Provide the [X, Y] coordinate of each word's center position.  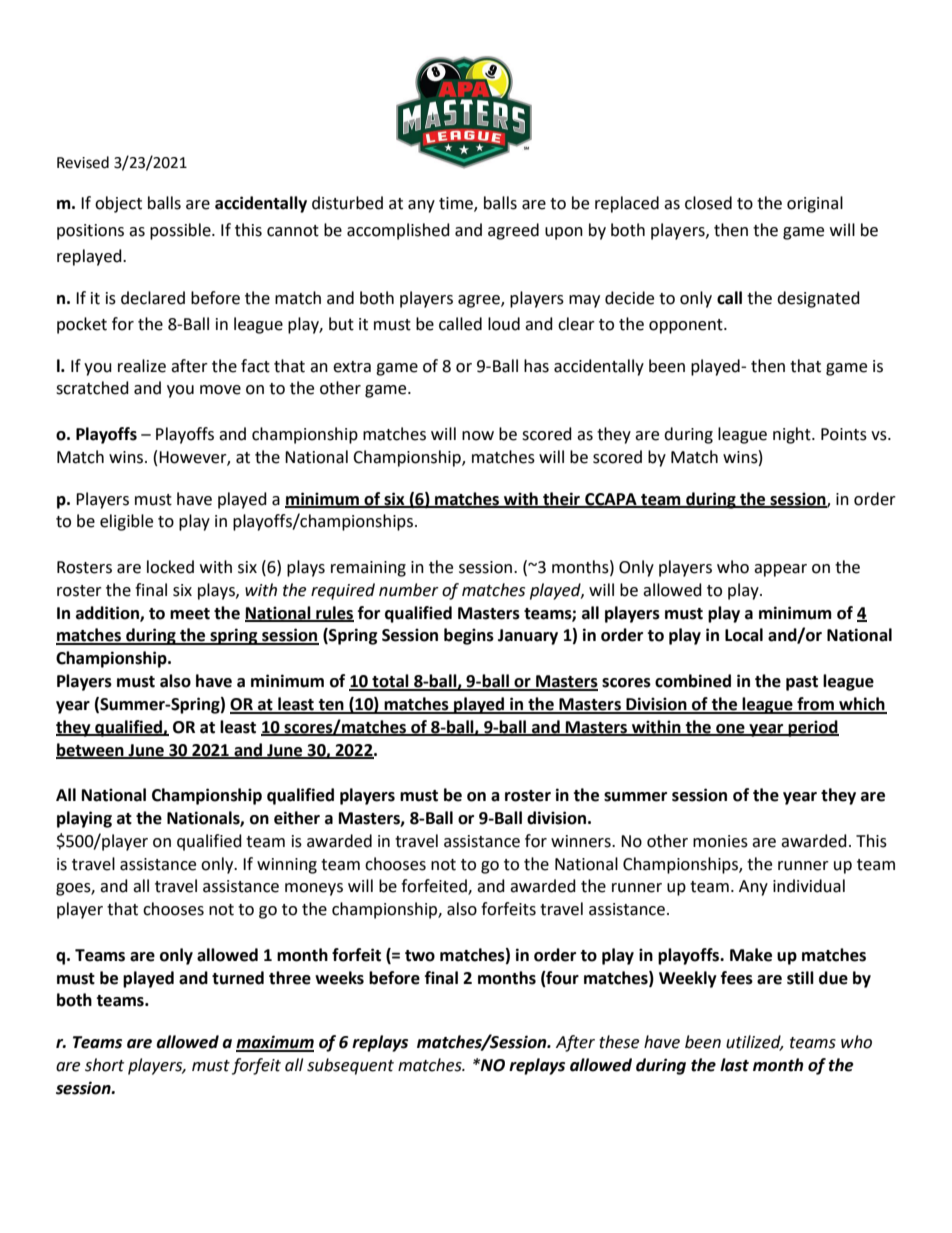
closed [708, 203]
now [478, 436]
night [793, 435]
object [118, 204]
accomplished [398, 231]
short [104, 1065]
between [91, 750]
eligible [126, 522]
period [813, 728]
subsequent [350, 1066]
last [734, 1065]
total [390, 682]
